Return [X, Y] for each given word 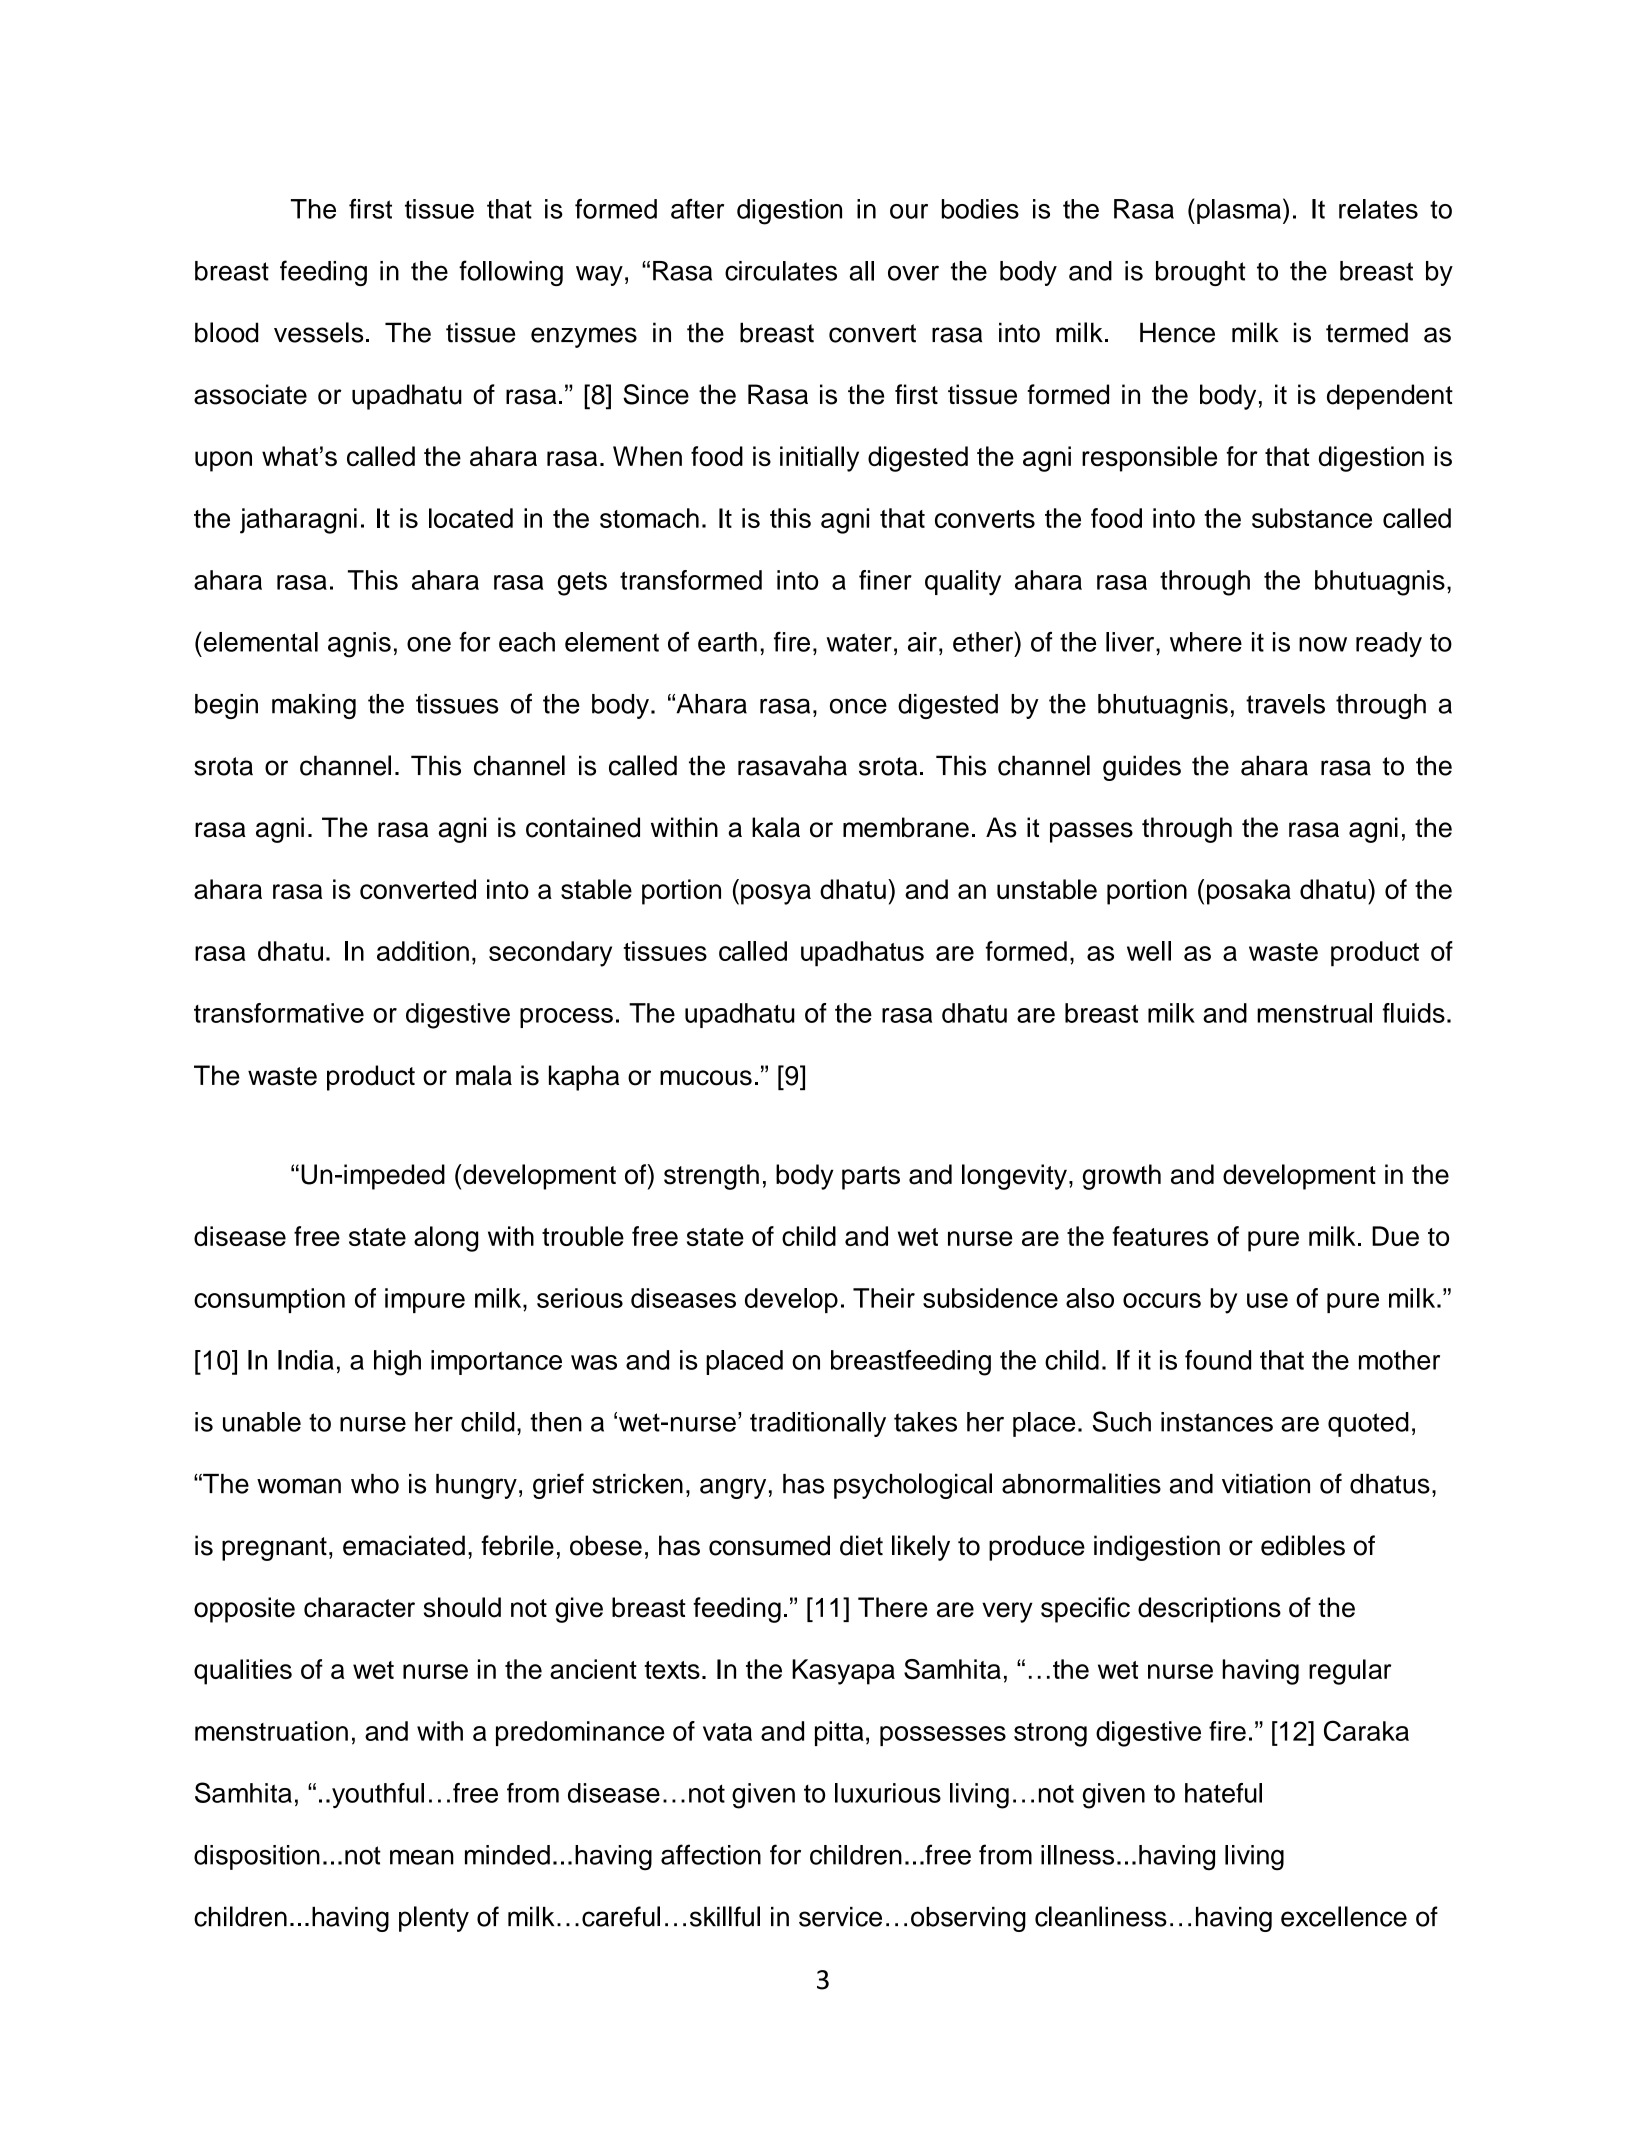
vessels [318, 332]
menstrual [1314, 1013]
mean [422, 1857]
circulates [781, 271]
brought [1200, 273]
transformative [279, 1013]
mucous [706, 1078]
